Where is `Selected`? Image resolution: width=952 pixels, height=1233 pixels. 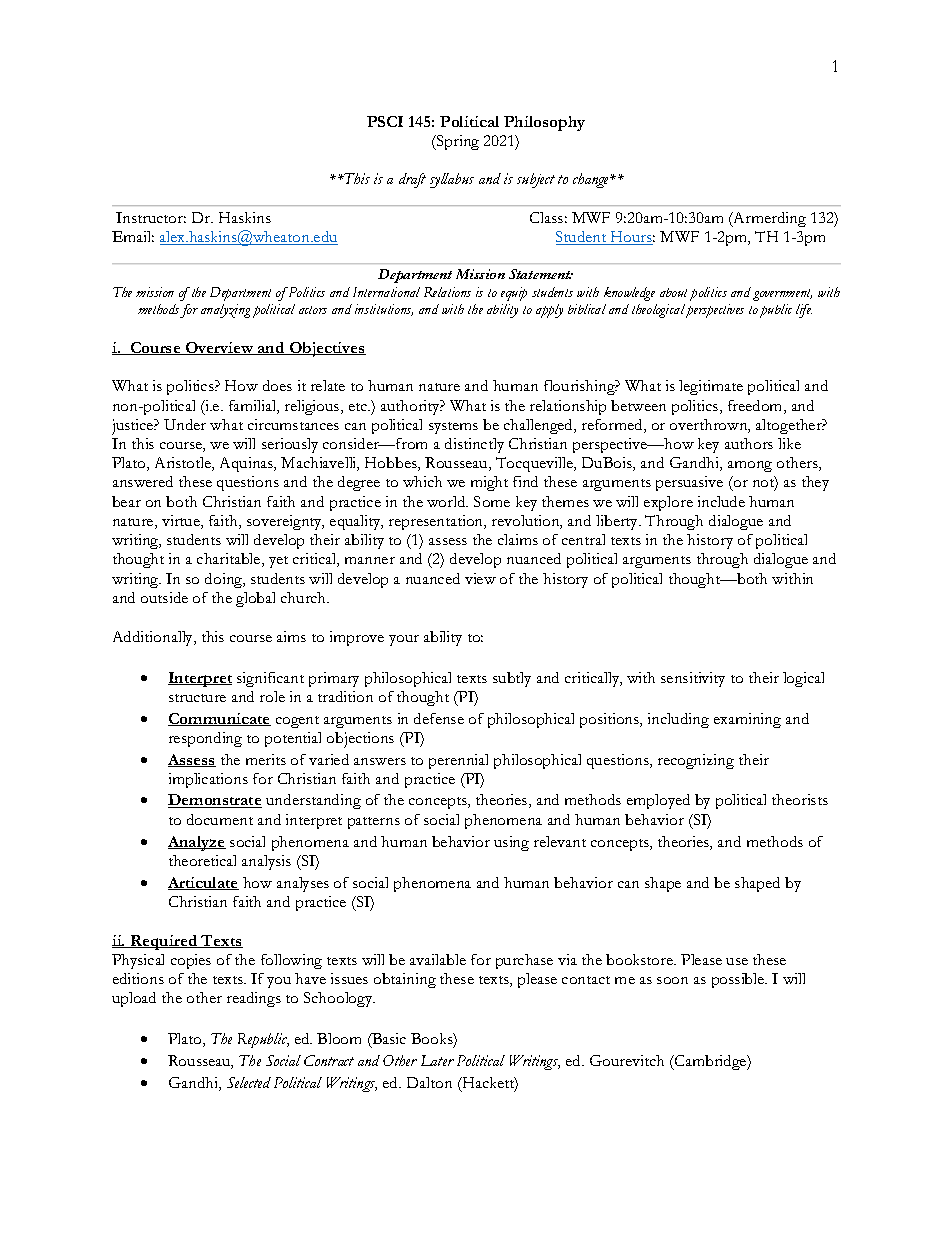
Selected is located at coordinates (249, 1082).
